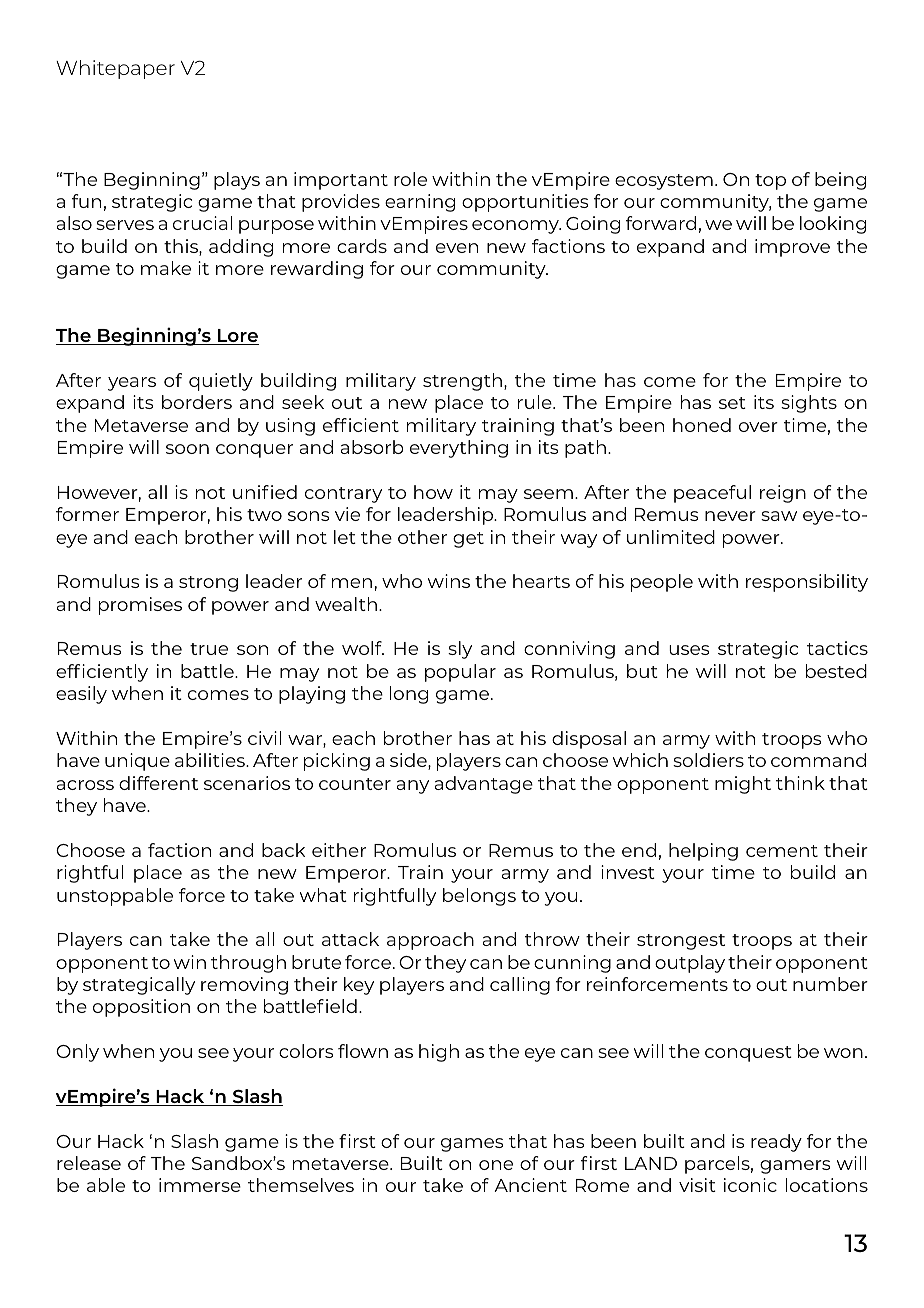 The width and height of the image is (924, 1308). What do you see at coordinates (460, 650) in the image?
I see `sly` at bounding box center [460, 650].
